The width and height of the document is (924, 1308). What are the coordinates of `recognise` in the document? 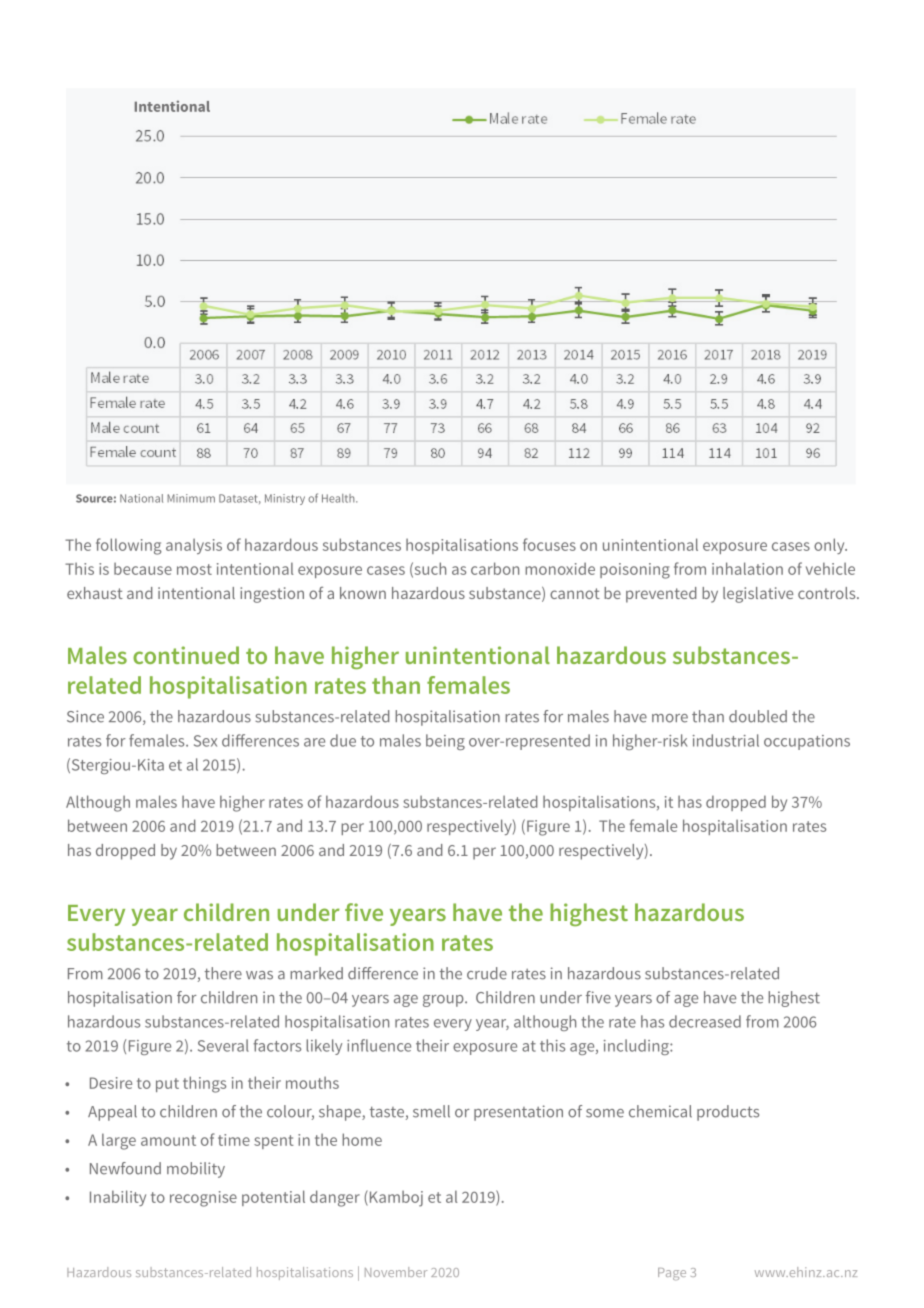 It's located at (203, 1199).
